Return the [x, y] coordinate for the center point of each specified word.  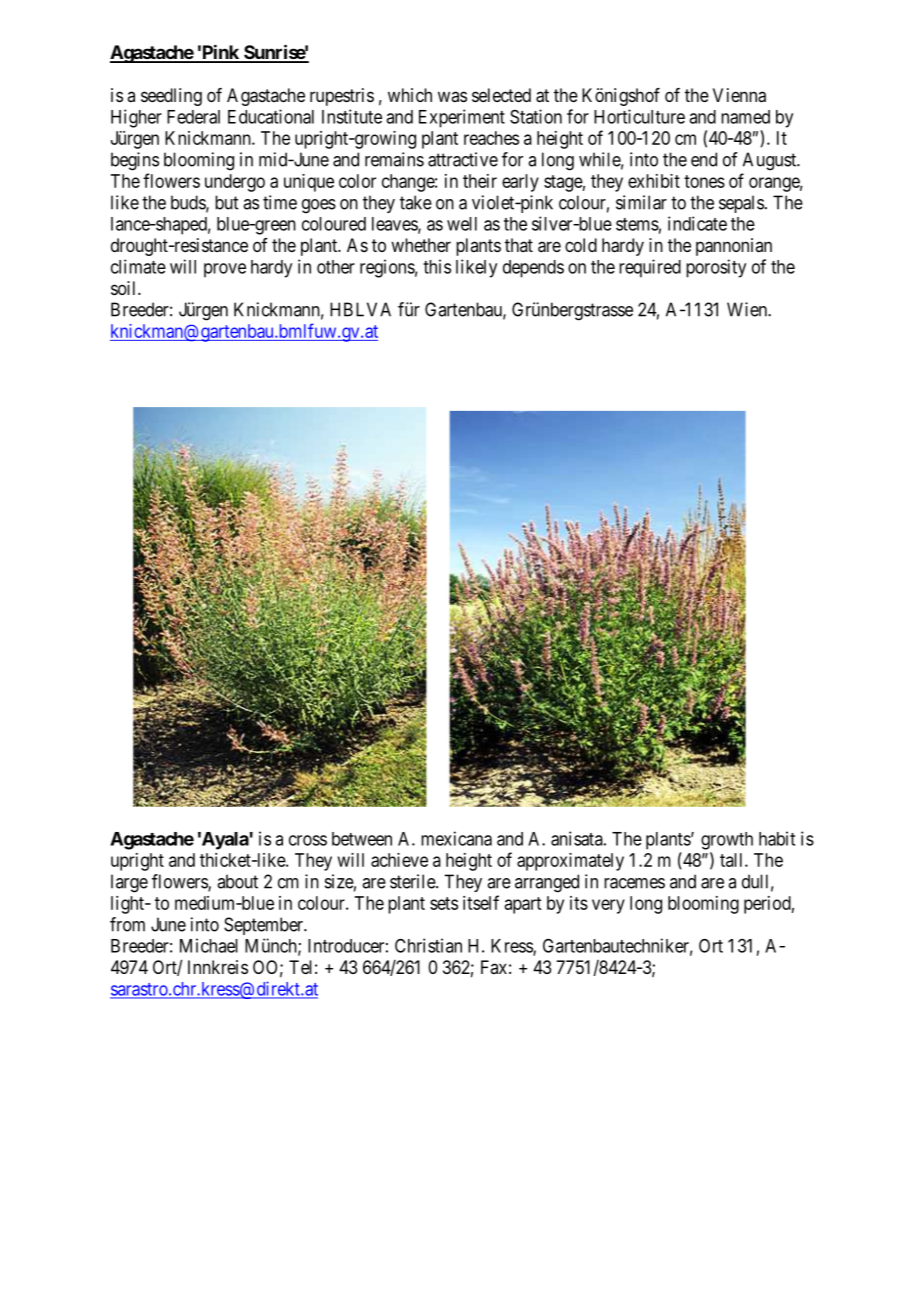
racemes [634, 883]
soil [125, 288]
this [437, 266]
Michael [209, 945]
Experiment [462, 118]
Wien [748, 309]
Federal [193, 117]
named [745, 117]
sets [444, 903]
